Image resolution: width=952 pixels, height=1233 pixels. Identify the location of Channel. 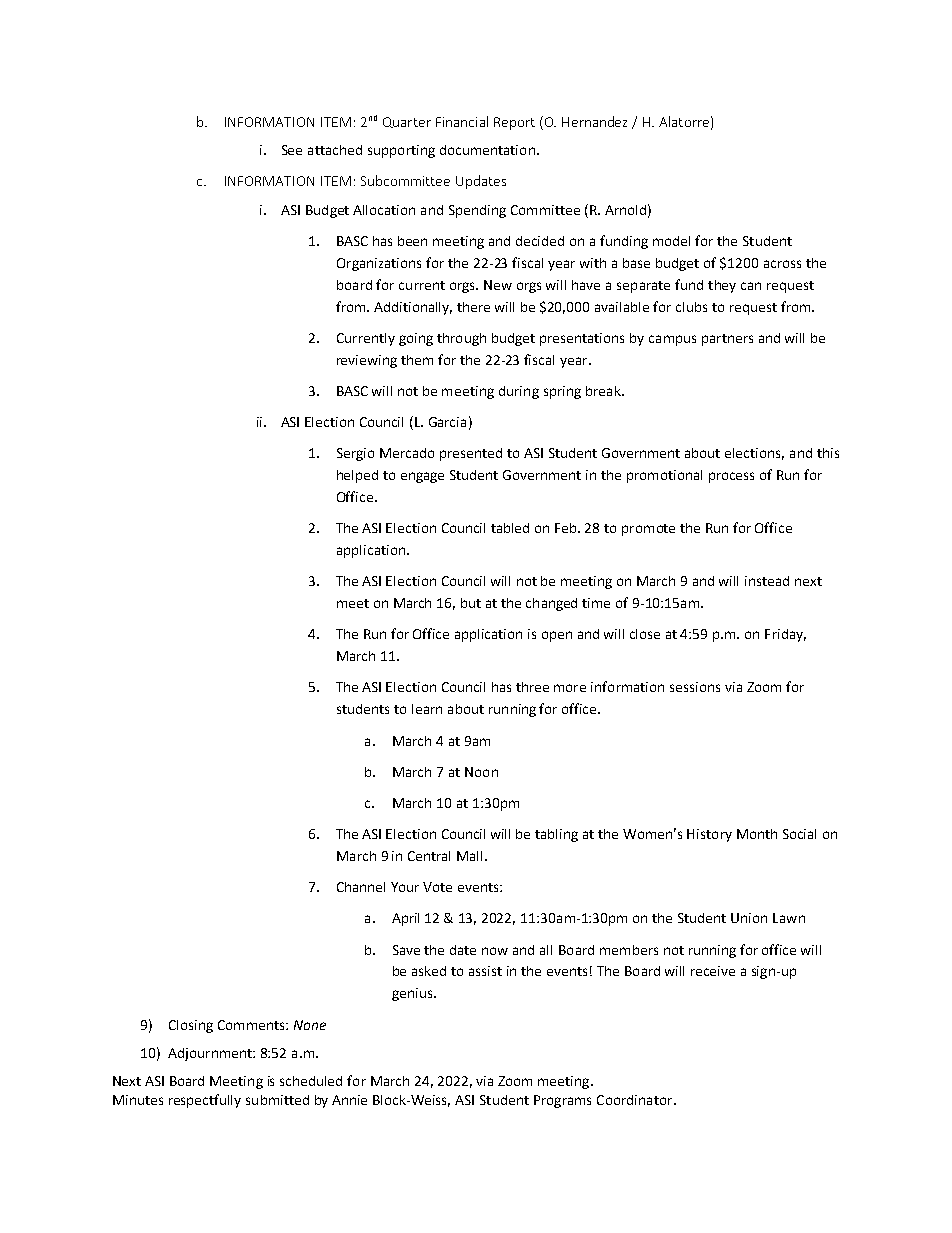
(361, 887).
